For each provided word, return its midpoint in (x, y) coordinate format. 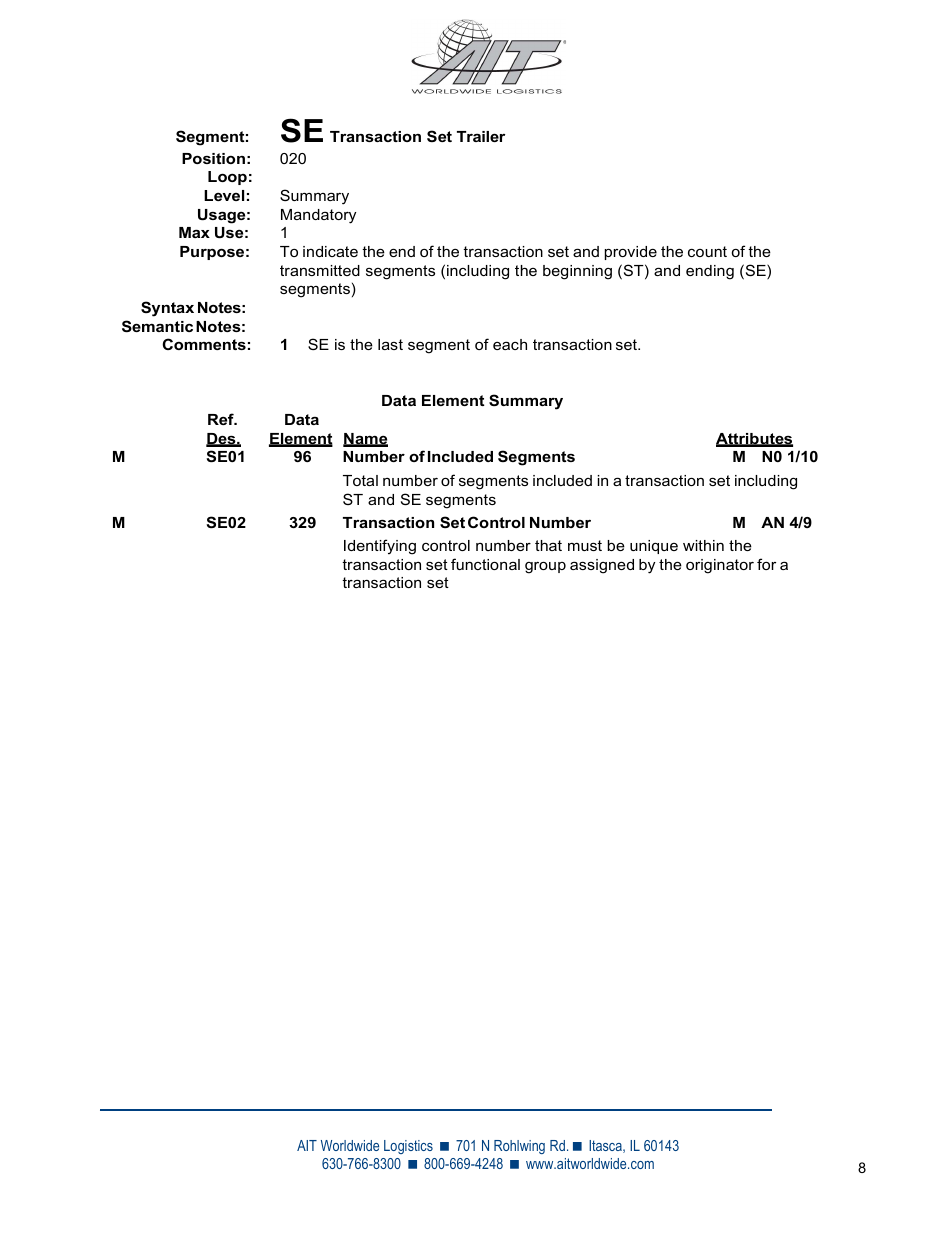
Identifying (380, 547)
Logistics (408, 1147)
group (545, 568)
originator (720, 566)
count (707, 251)
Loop (227, 178)
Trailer (481, 136)
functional (485, 564)
